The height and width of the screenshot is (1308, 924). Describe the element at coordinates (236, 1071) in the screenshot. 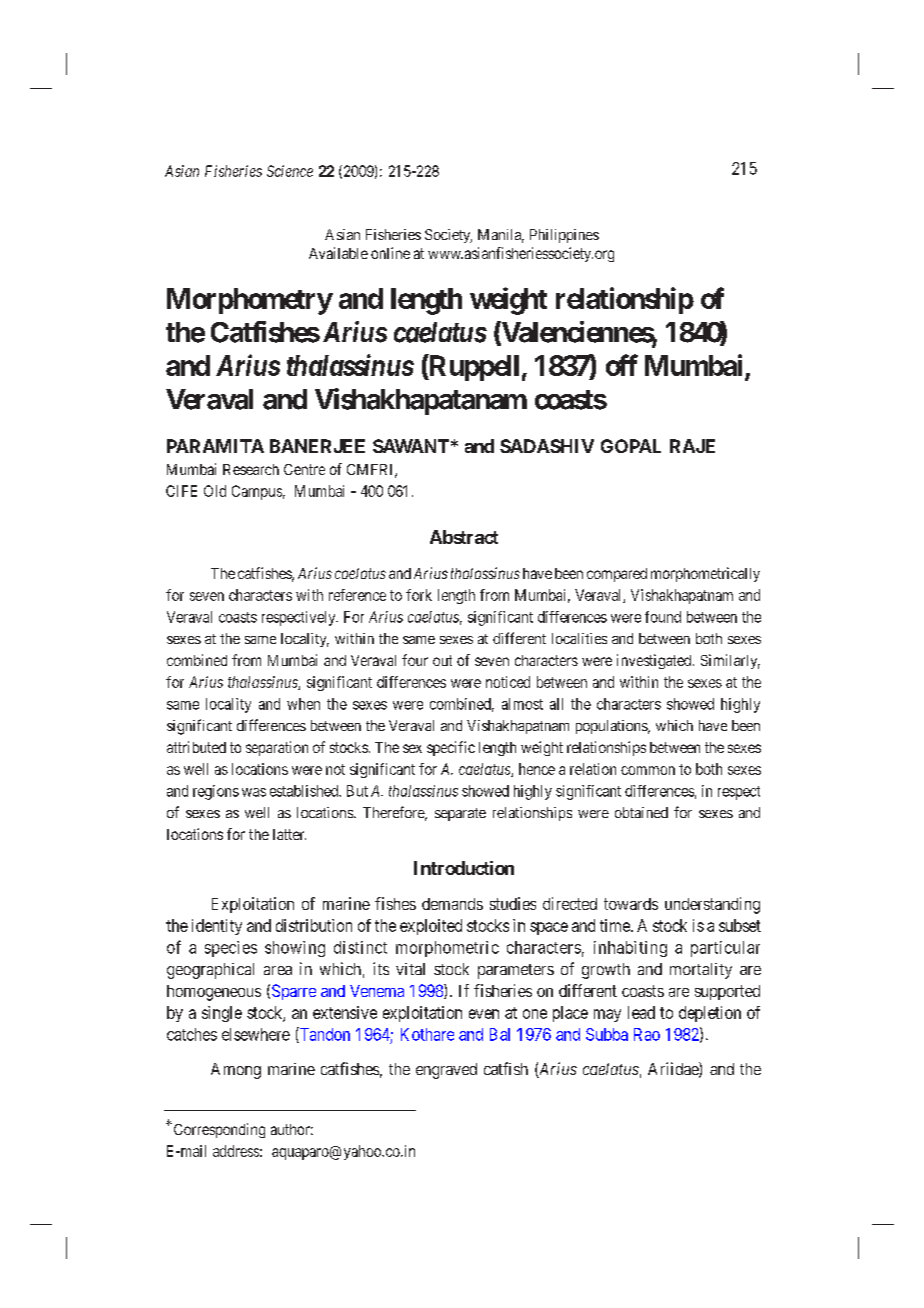

I see `Among` at that location.
